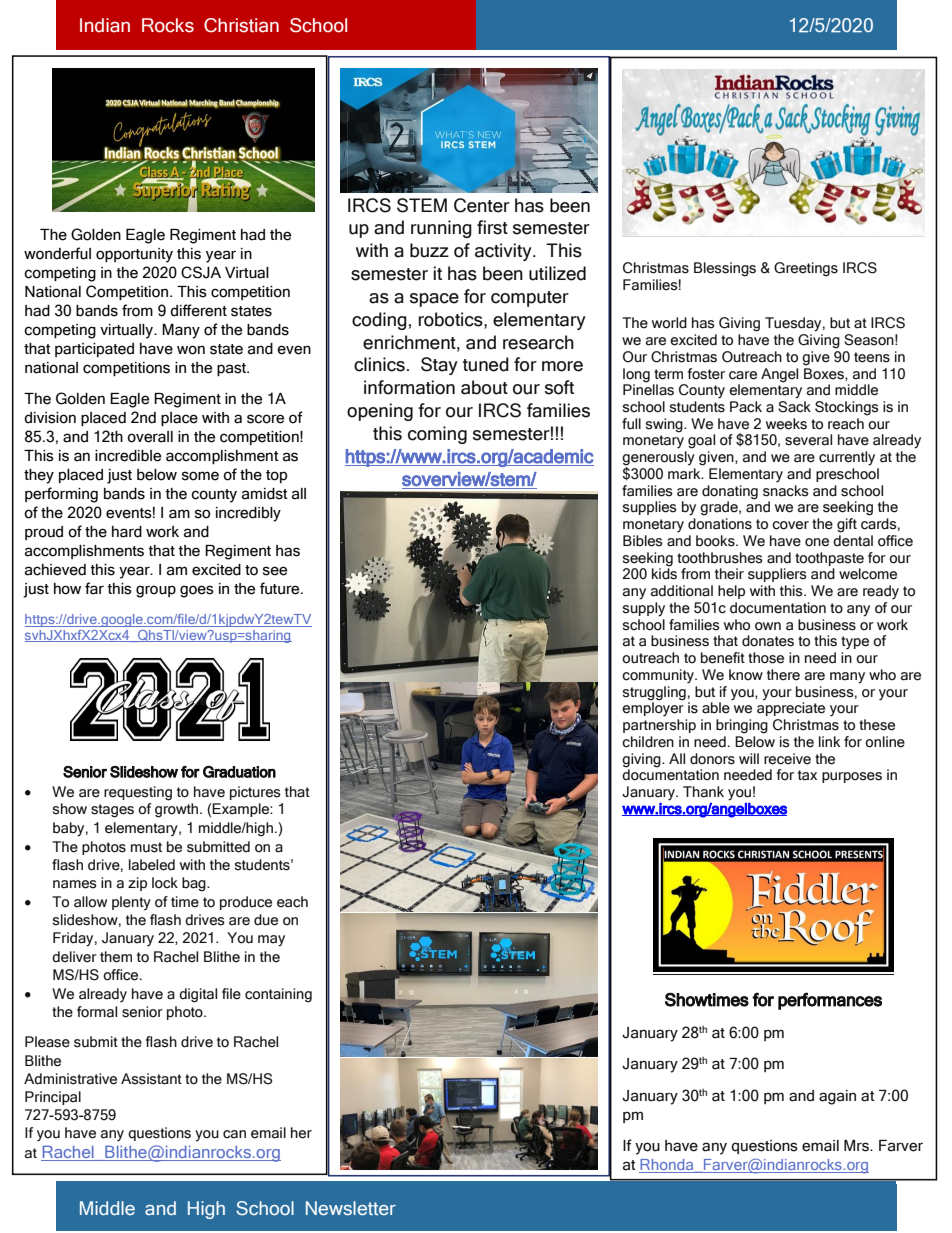 This document has height=1233, width=952. I want to click on supply, so click(644, 609).
